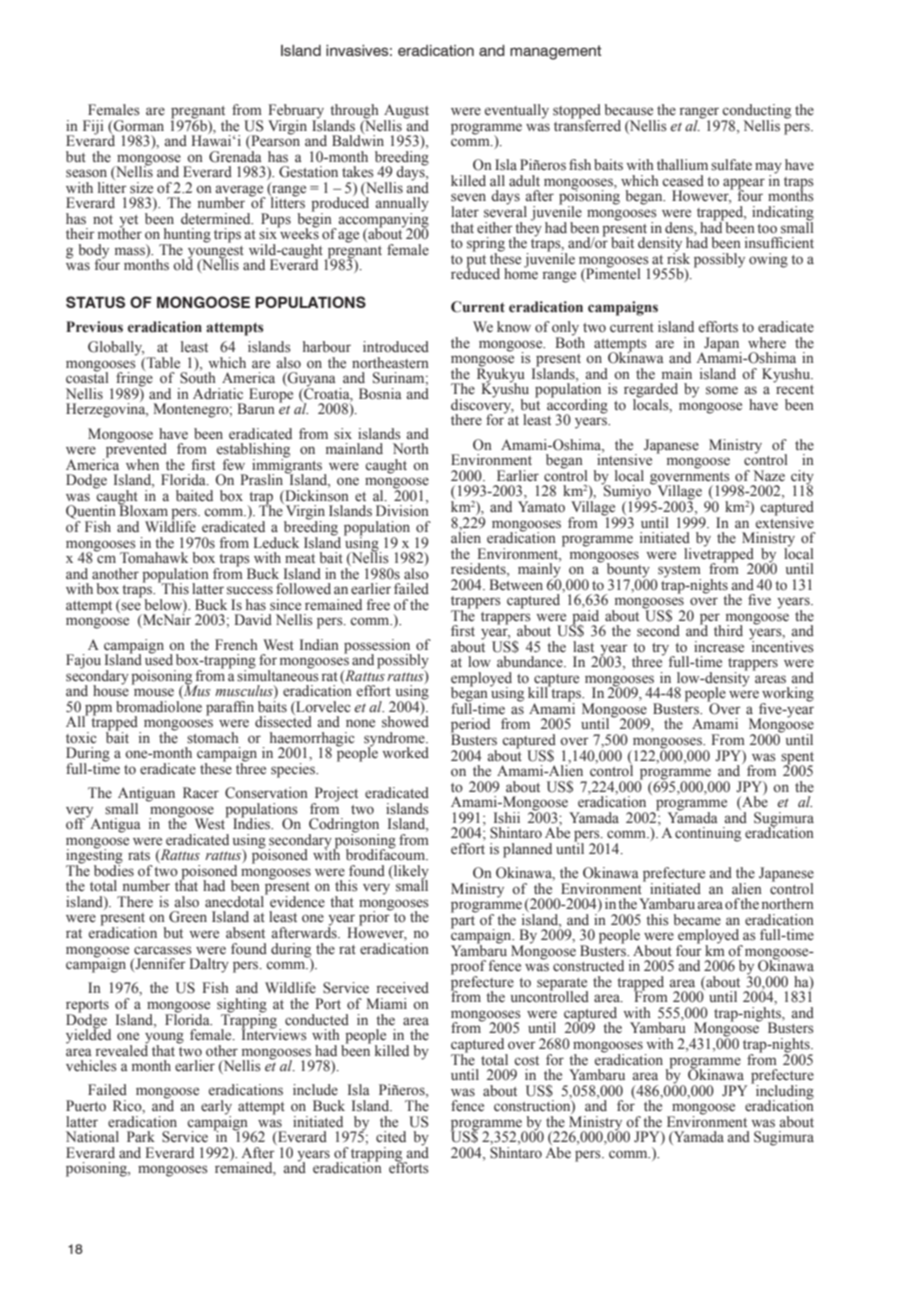 This page has width=924, height=1308. What do you see at coordinates (141, 1136) in the page?
I see `Park` at bounding box center [141, 1136].
